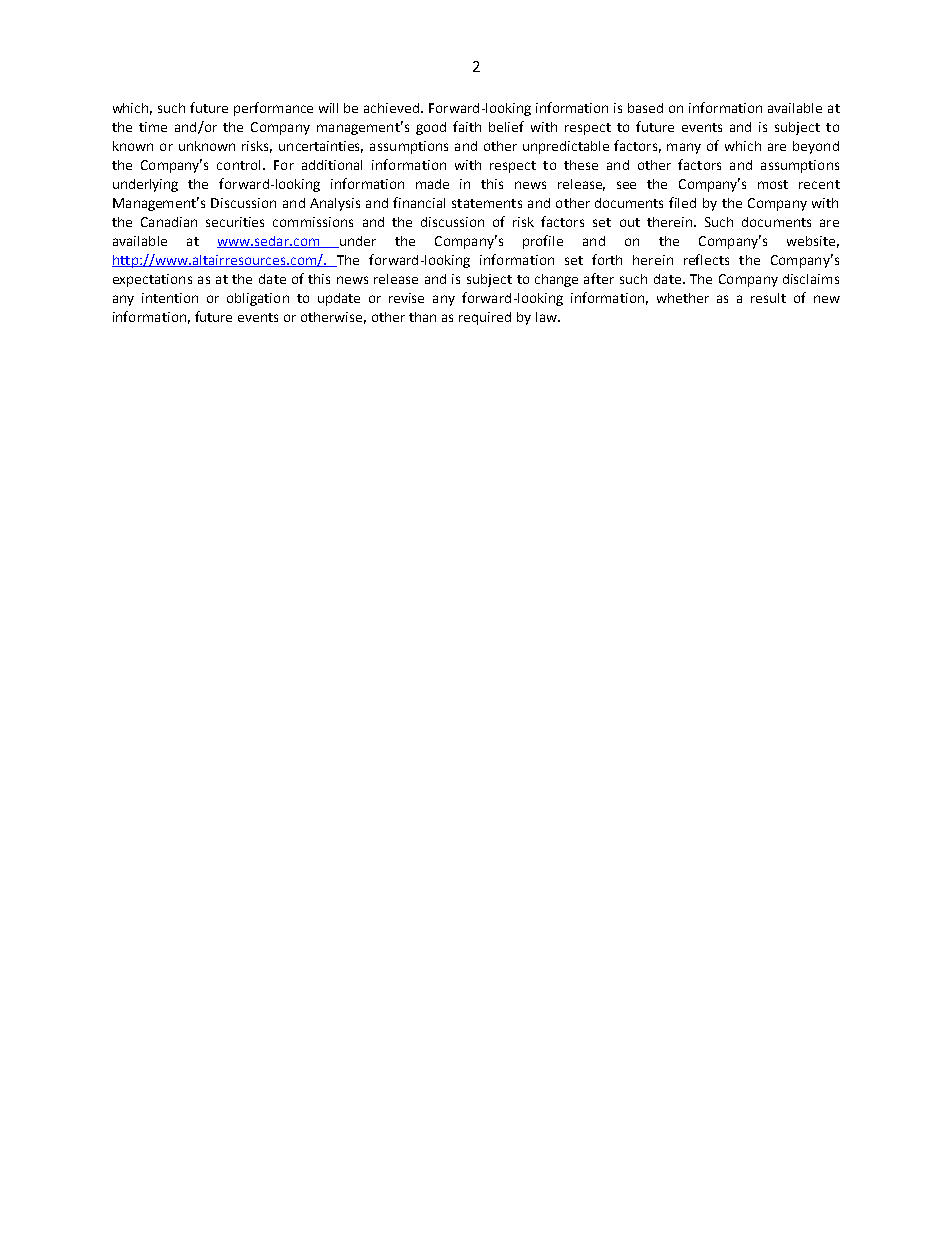 This screenshot has height=1233, width=952. I want to click on based, so click(645, 108).
